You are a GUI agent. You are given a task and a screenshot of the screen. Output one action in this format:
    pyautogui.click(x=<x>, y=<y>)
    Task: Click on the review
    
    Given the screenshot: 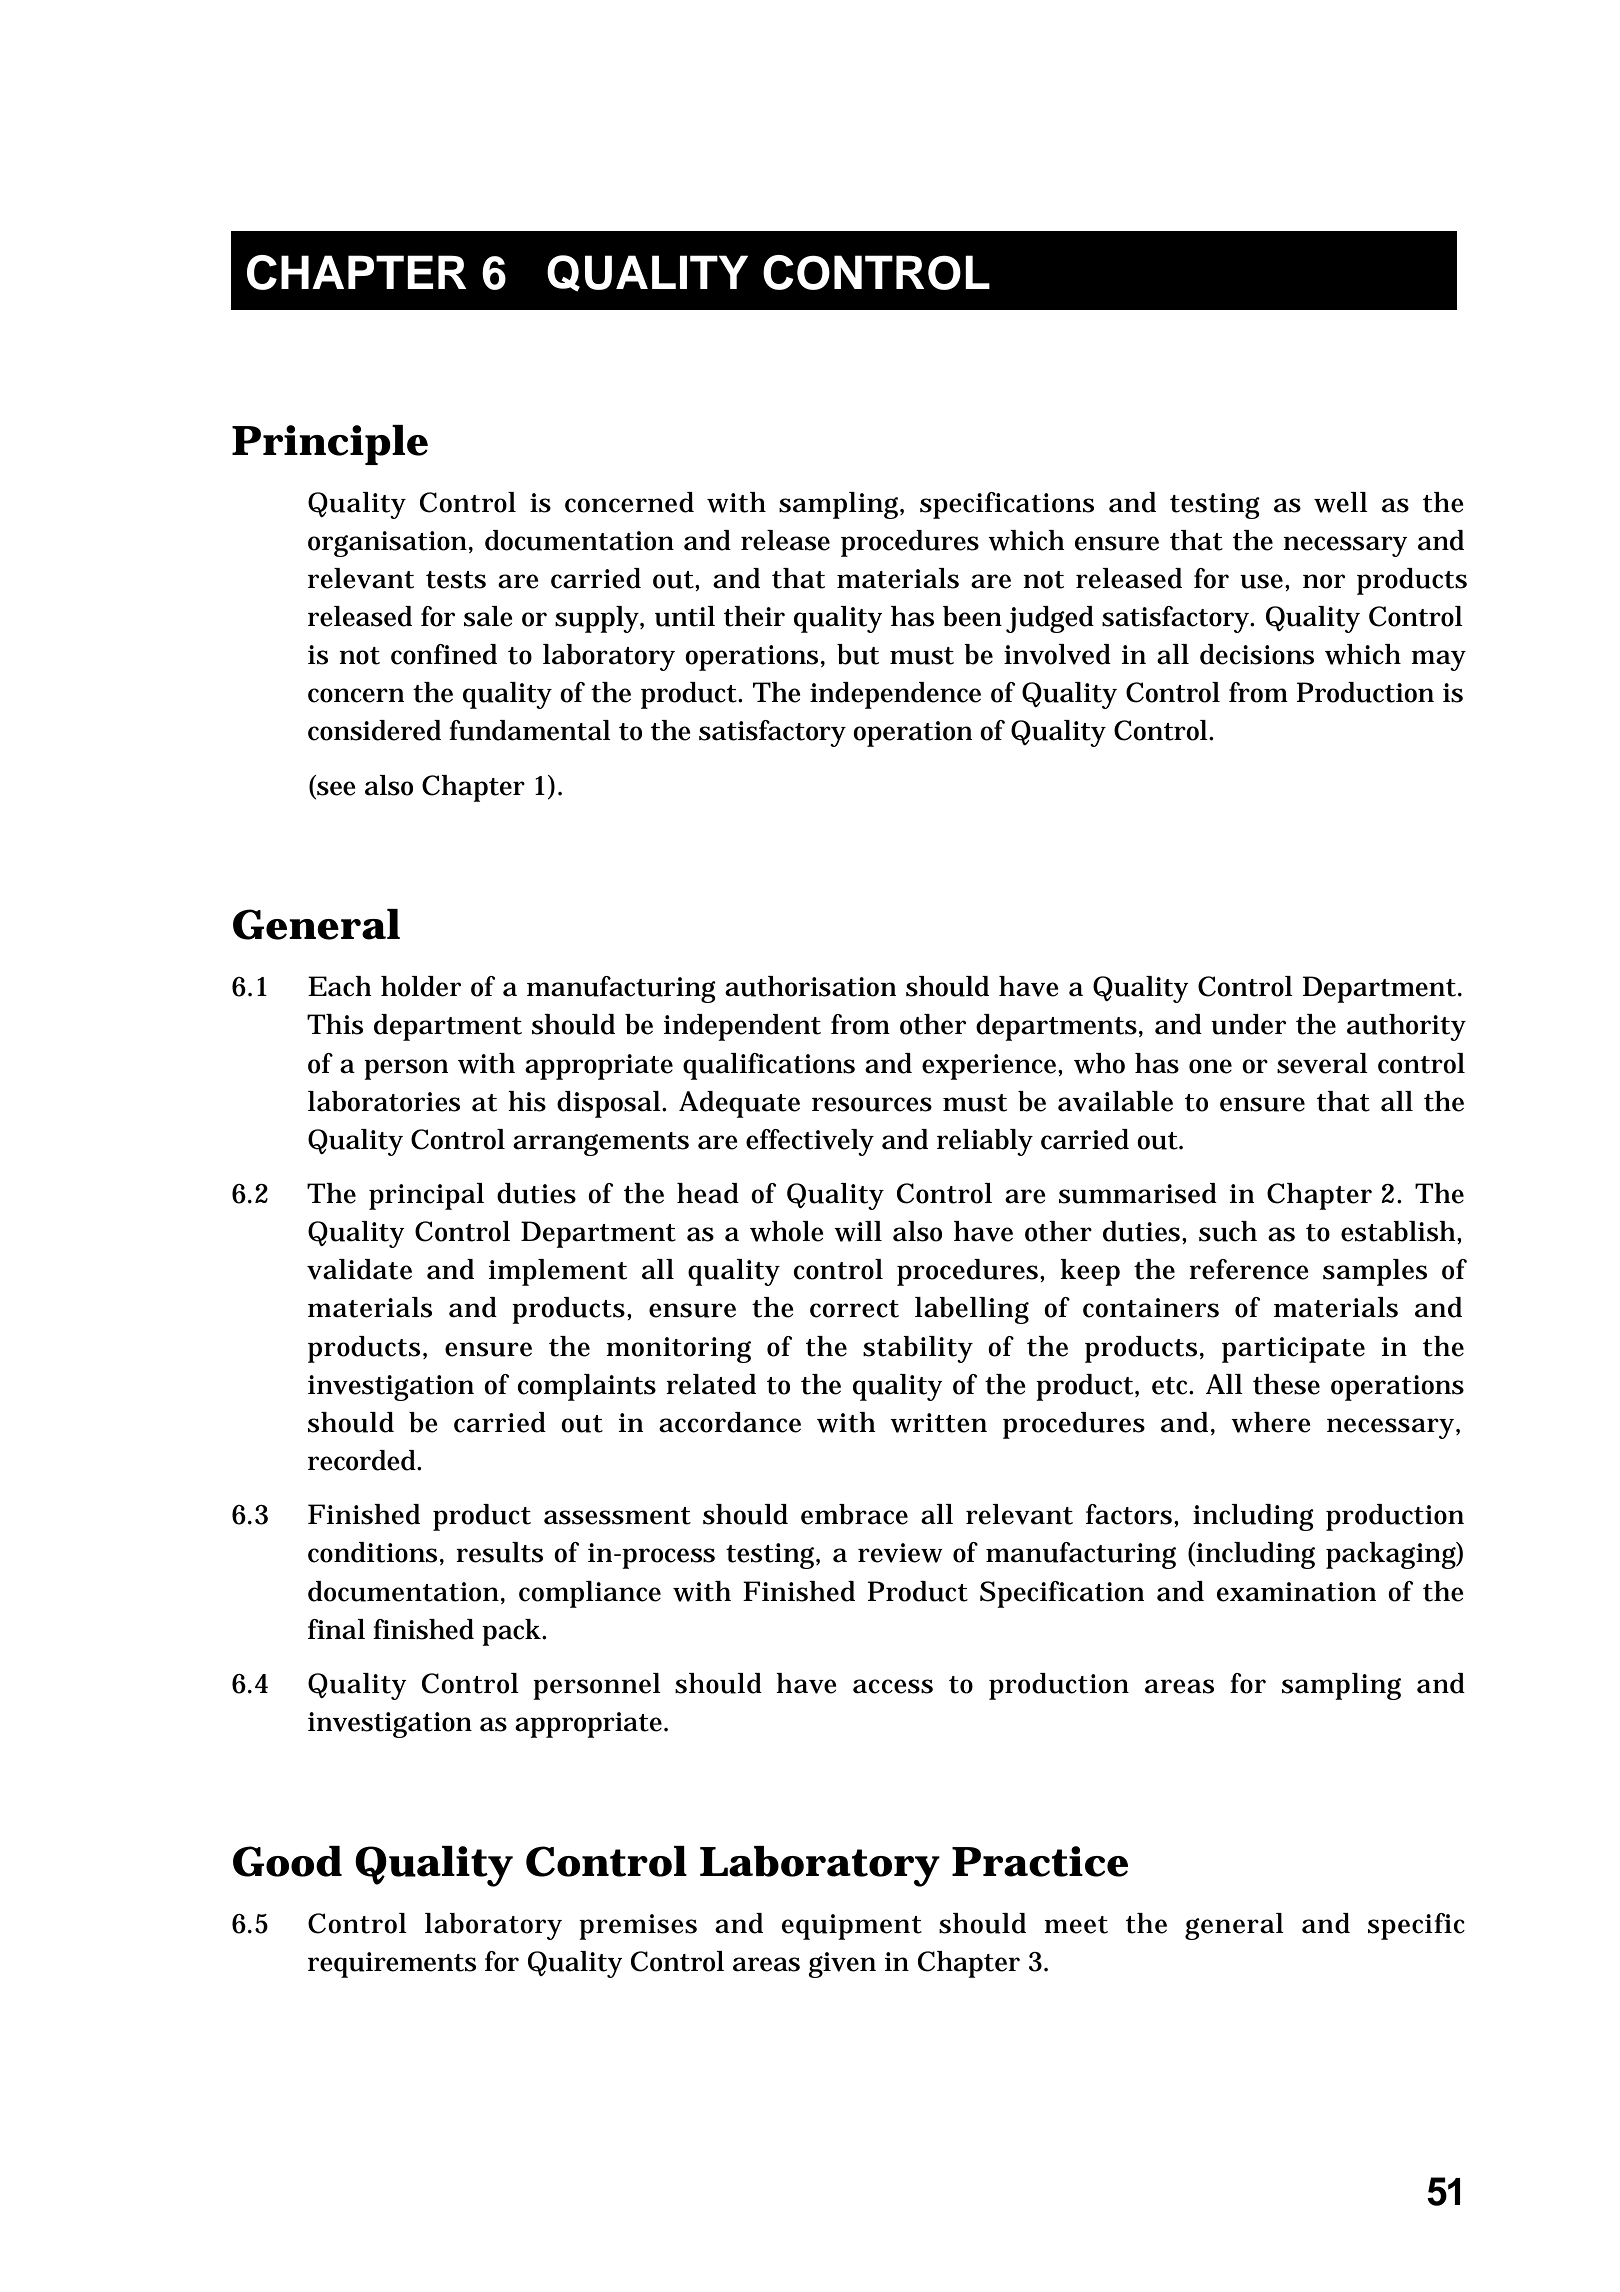 What is the action you would take?
    pyautogui.click(x=900, y=1553)
